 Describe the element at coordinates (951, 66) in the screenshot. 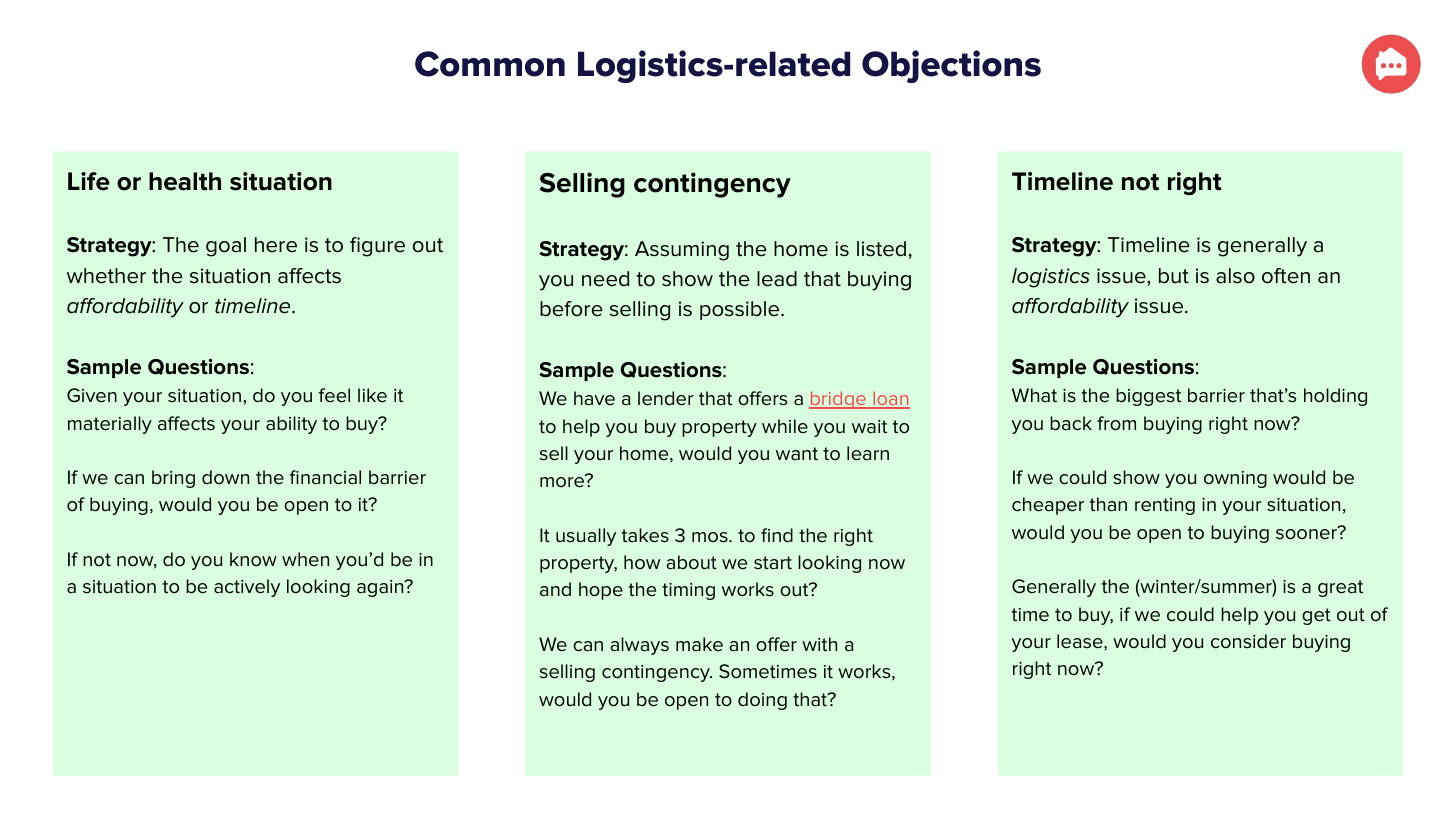

I see `Objections` at that location.
